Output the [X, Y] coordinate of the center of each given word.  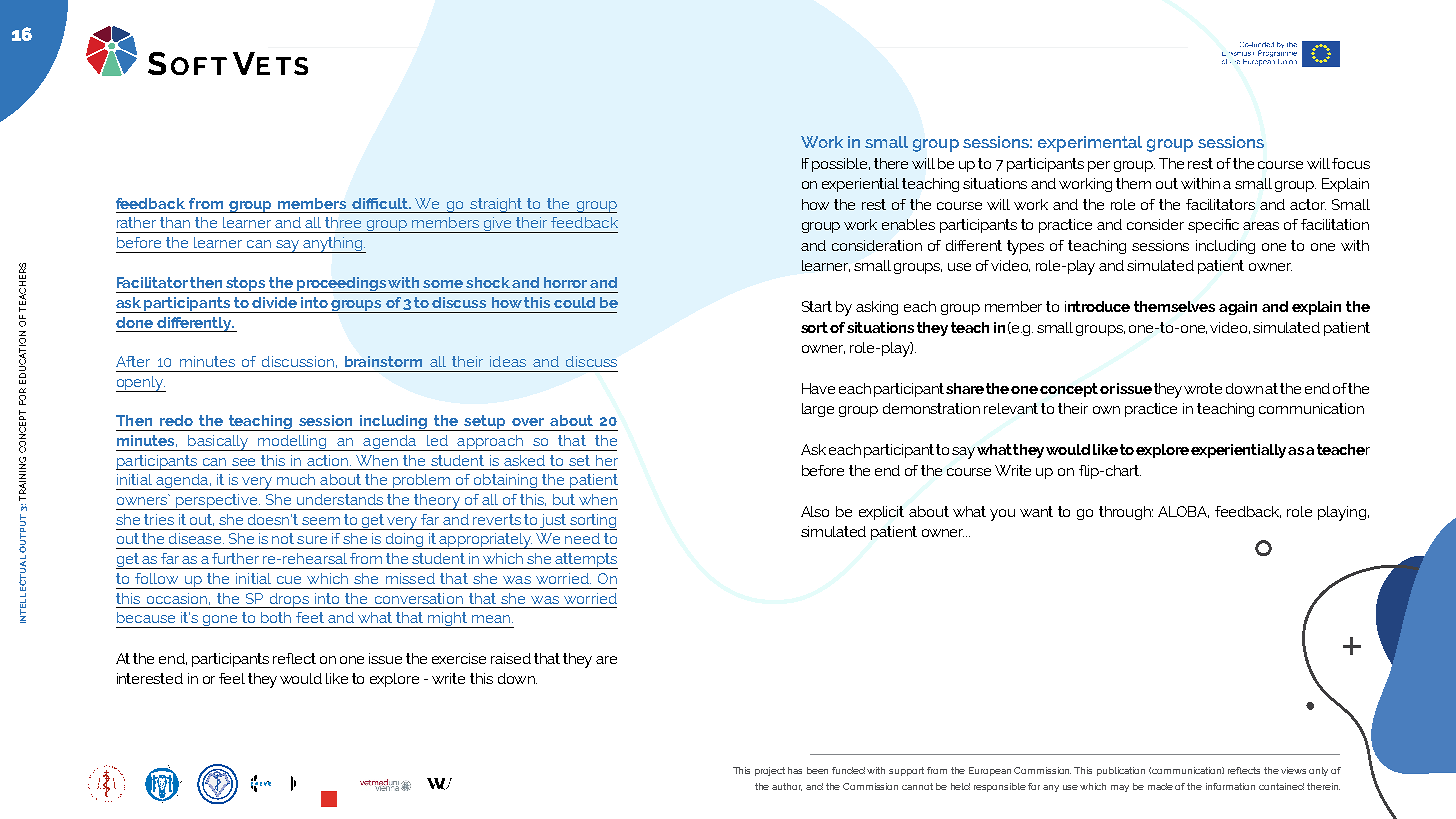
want [1036, 511]
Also [815, 511]
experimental [1090, 144]
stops [246, 285]
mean [492, 619]
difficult [381, 203]
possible [841, 165]
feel [232, 678]
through [1126, 513]
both [276, 617]
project [770, 771]
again [1238, 308]
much [296, 479]
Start [817, 306]
